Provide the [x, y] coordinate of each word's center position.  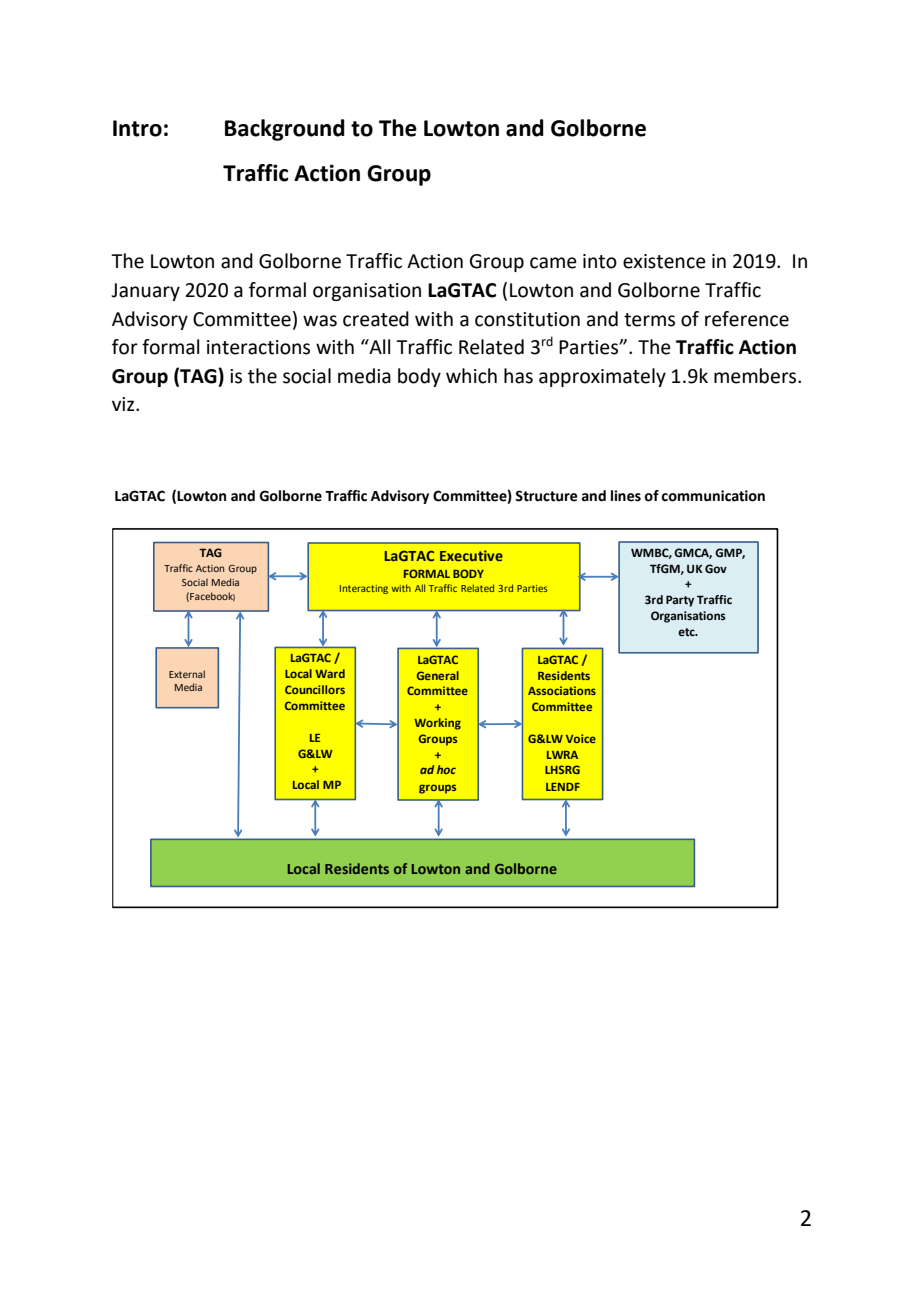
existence [664, 261]
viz [124, 404]
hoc [446, 769]
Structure [546, 496]
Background [285, 130]
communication [713, 496]
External [187, 674]
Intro [137, 128]
